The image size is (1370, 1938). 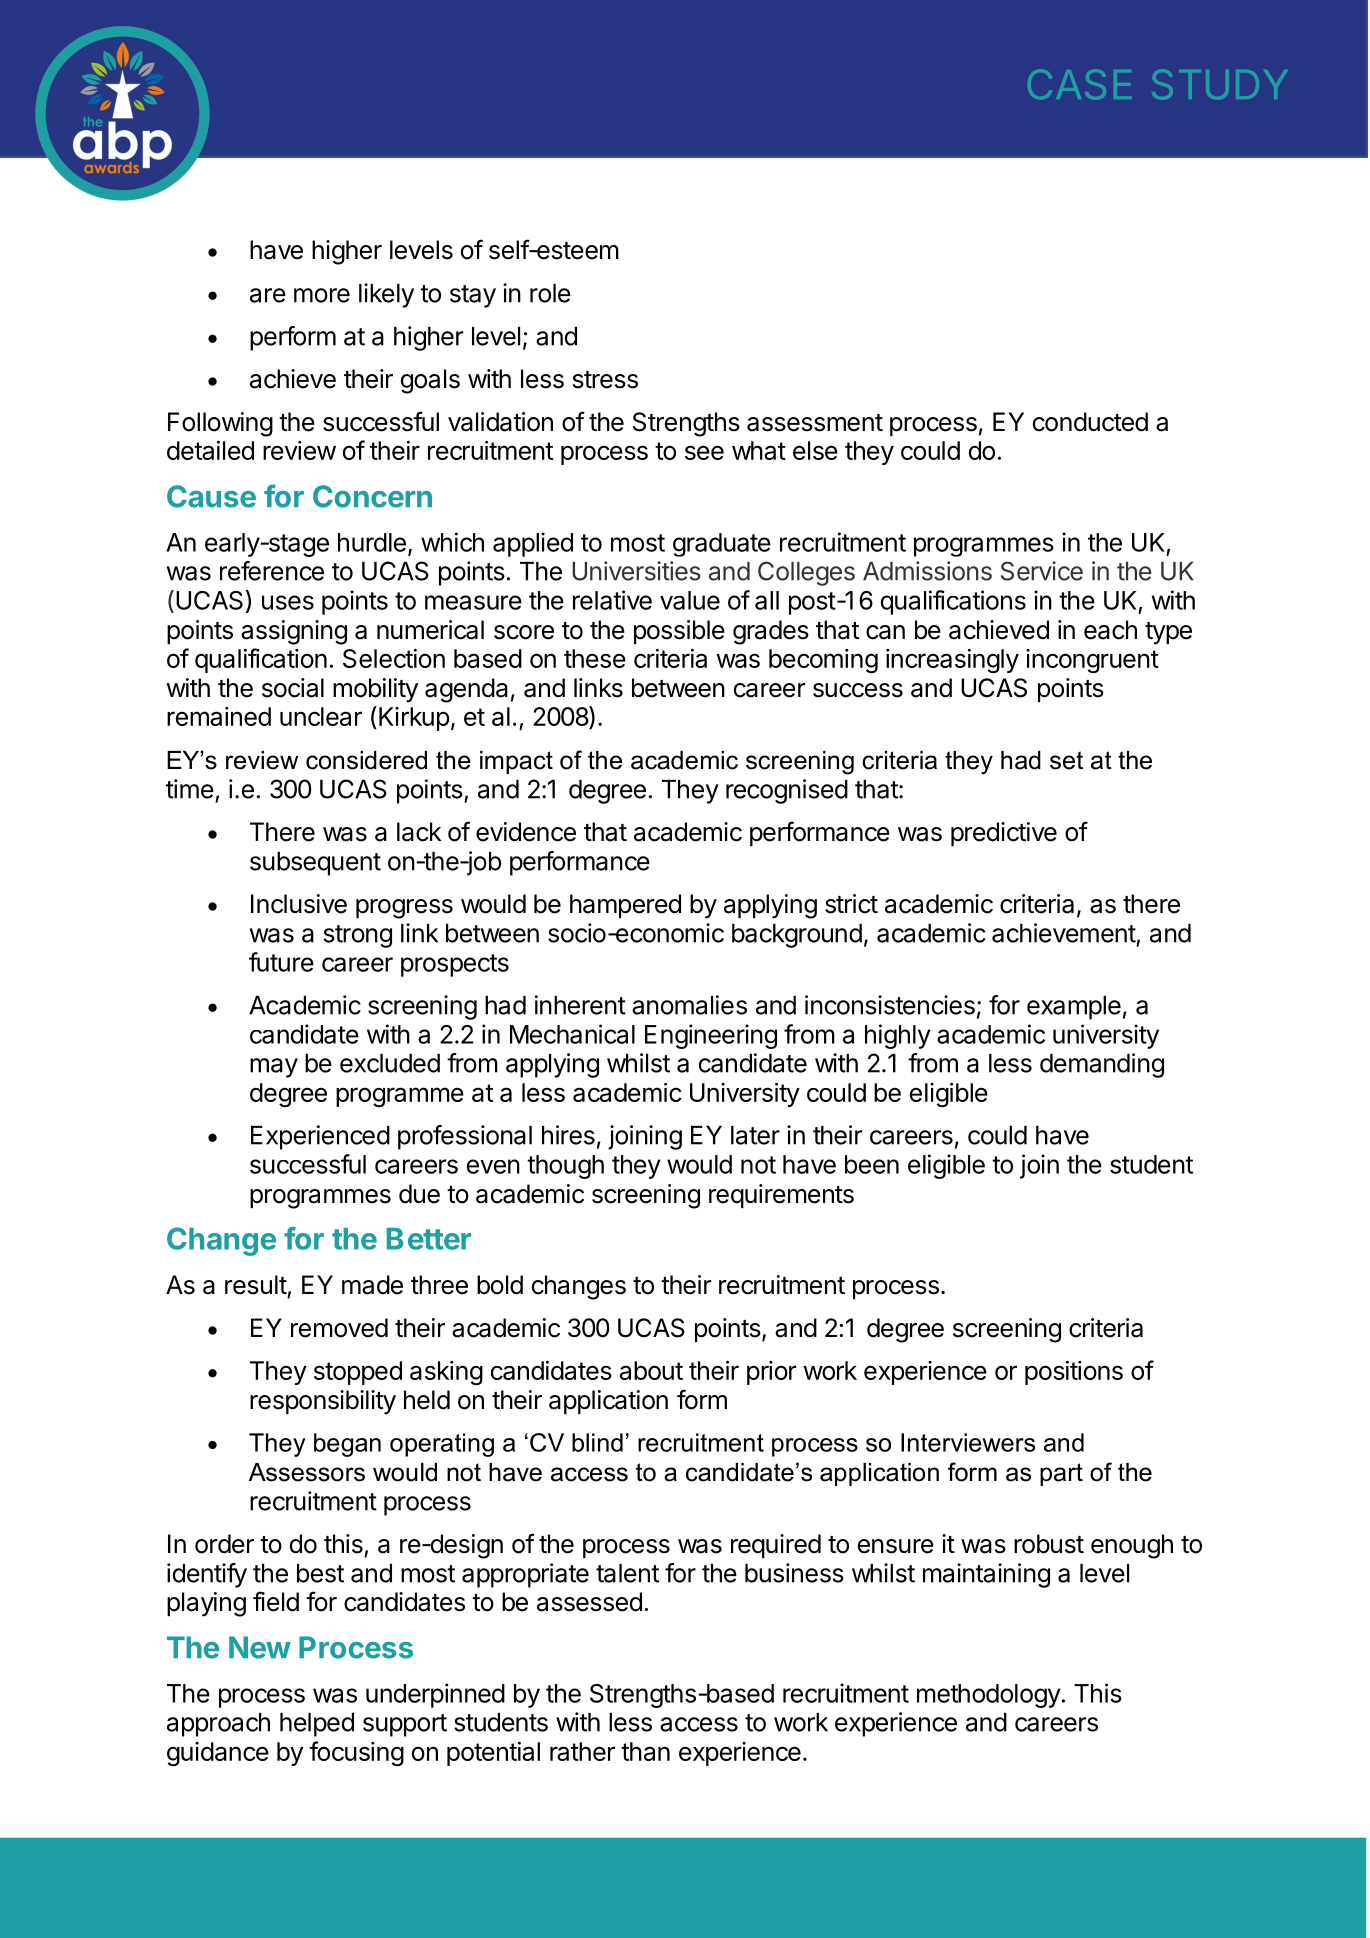 What do you see at coordinates (322, 295) in the document?
I see `more` at bounding box center [322, 295].
